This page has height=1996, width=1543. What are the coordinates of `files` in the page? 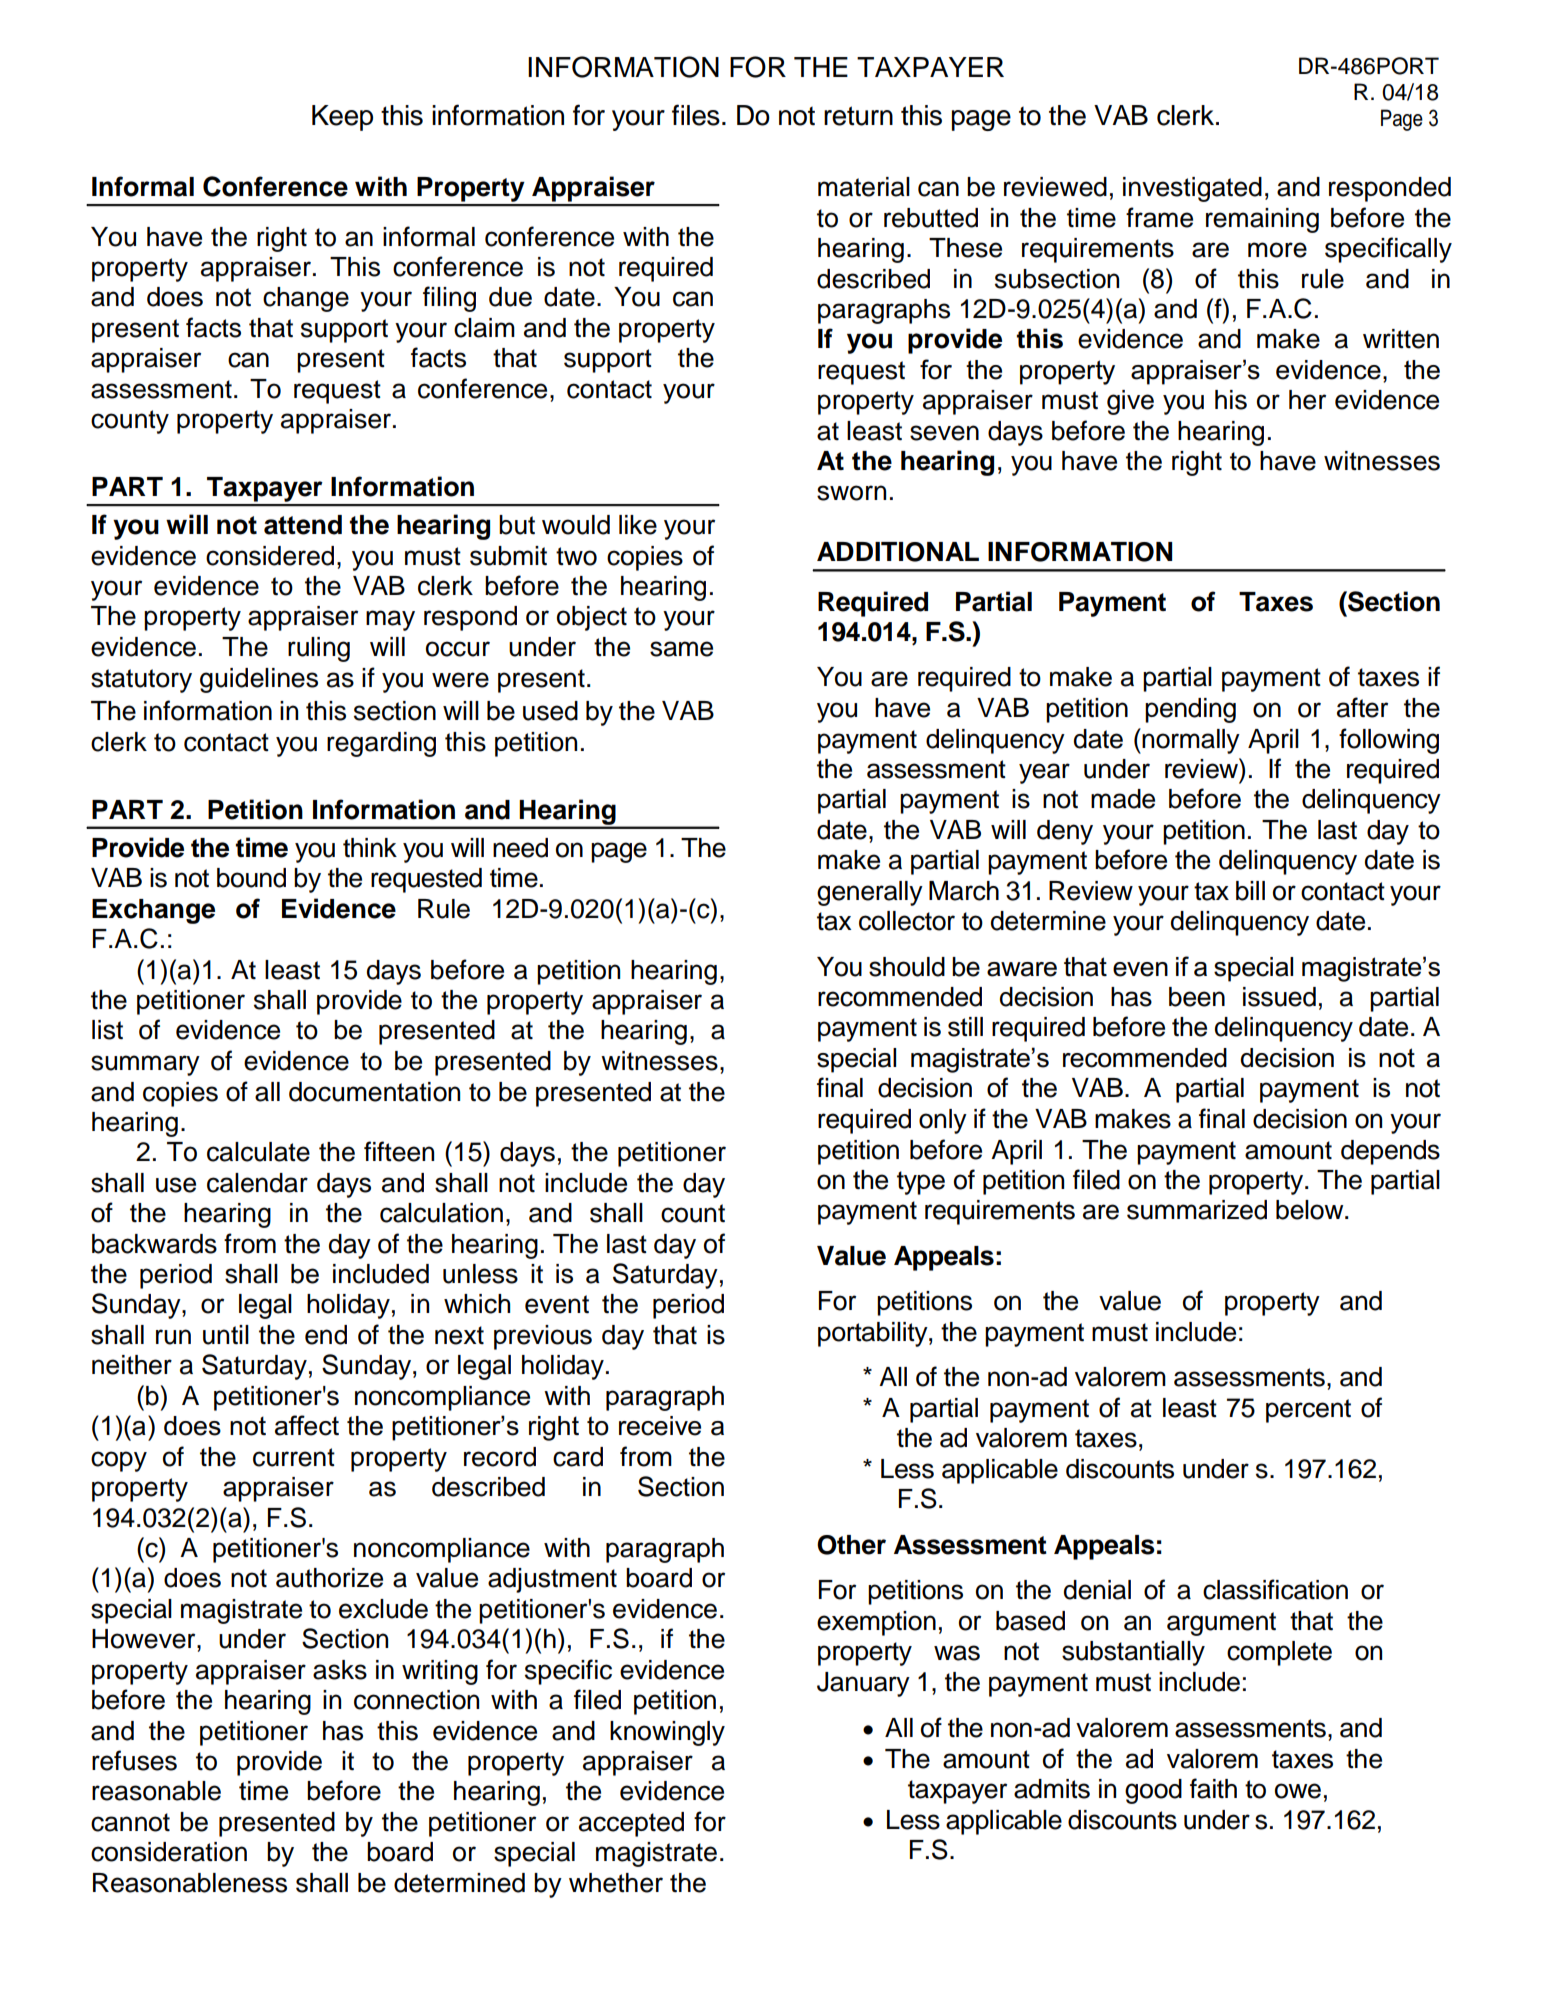 It's located at (696, 115).
